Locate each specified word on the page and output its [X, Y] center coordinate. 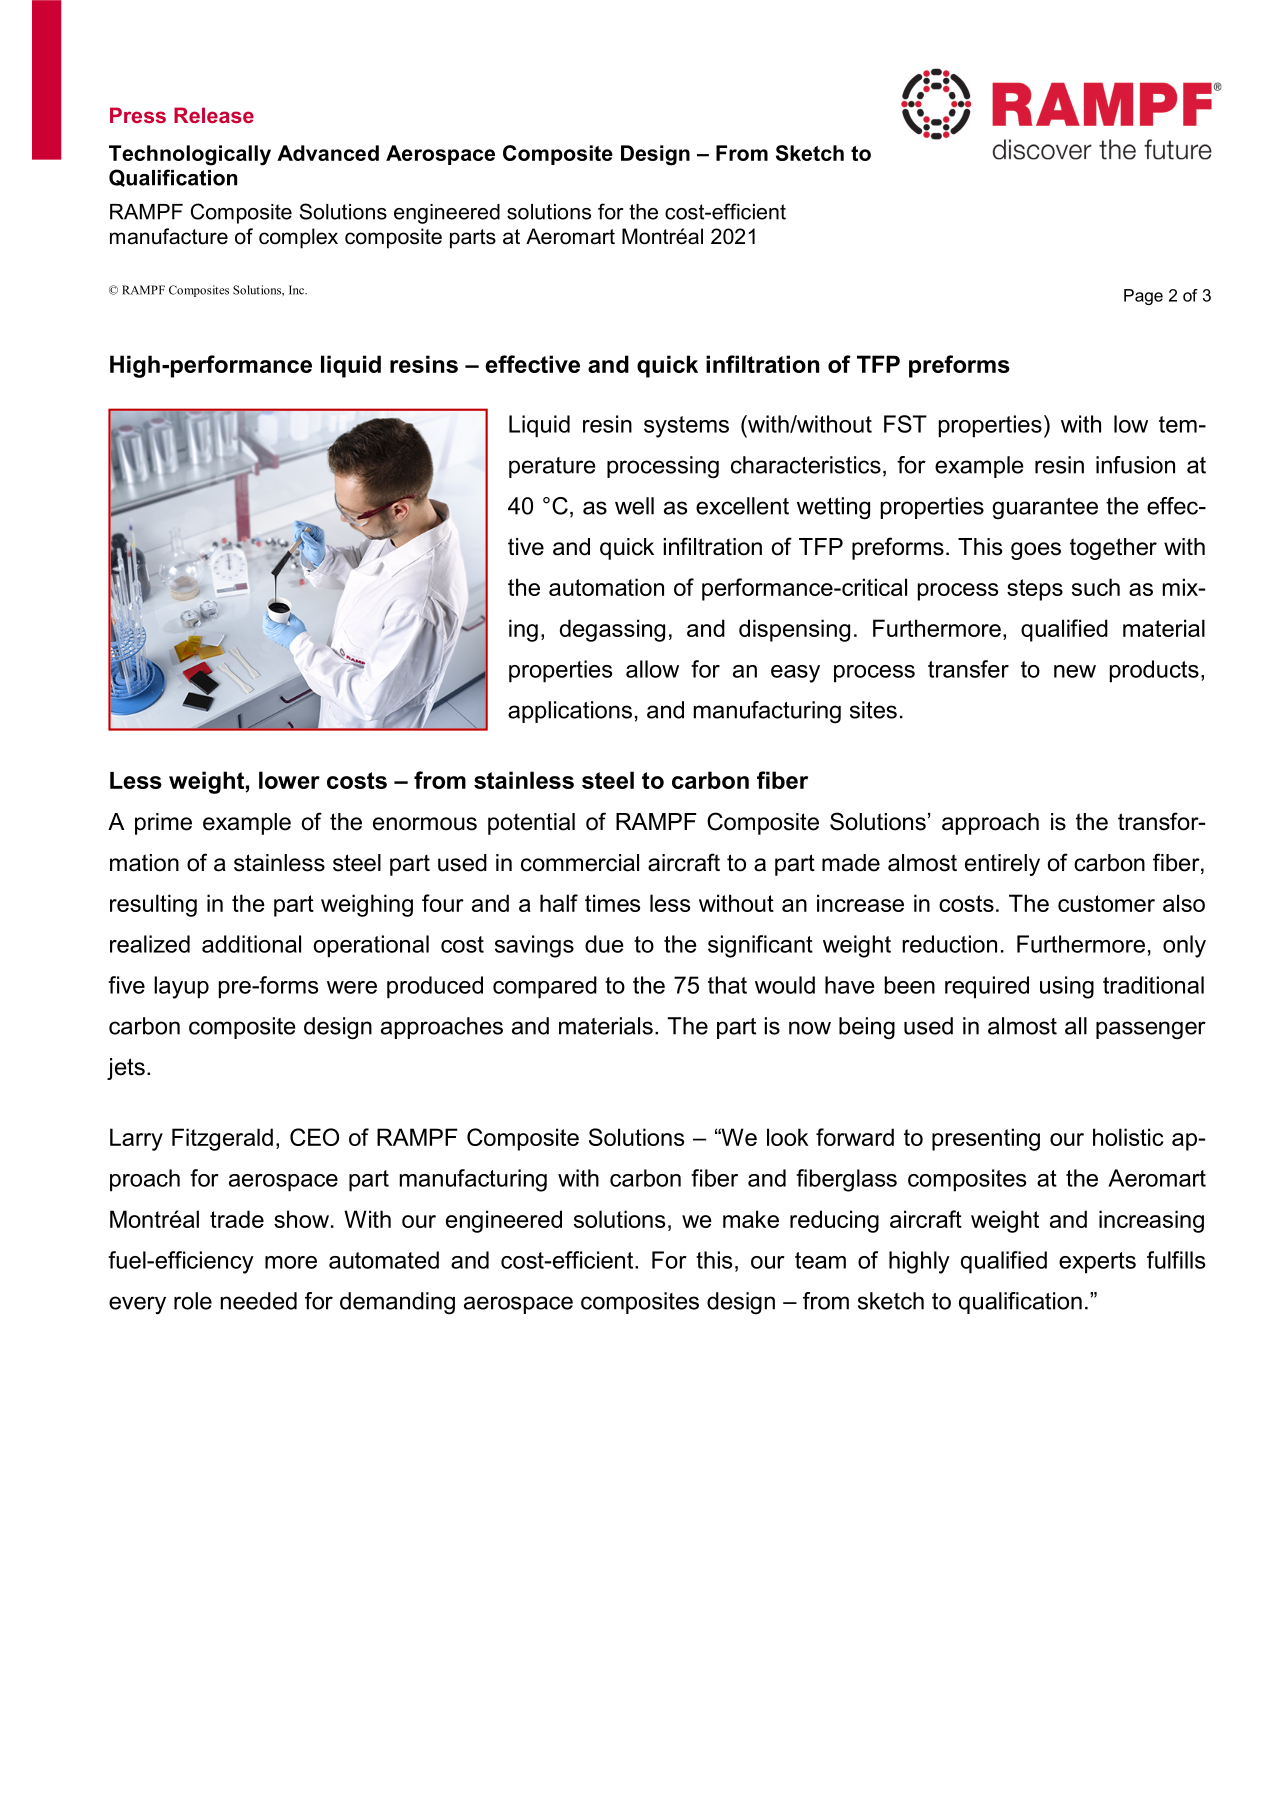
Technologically [190, 155]
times [612, 903]
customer [1106, 903]
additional [251, 944]
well [634, 506]
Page [1143, 297]
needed [259, 1301]
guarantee [1045, 509]
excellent [742, 506]
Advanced [328, 153]
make [751, 1219]
